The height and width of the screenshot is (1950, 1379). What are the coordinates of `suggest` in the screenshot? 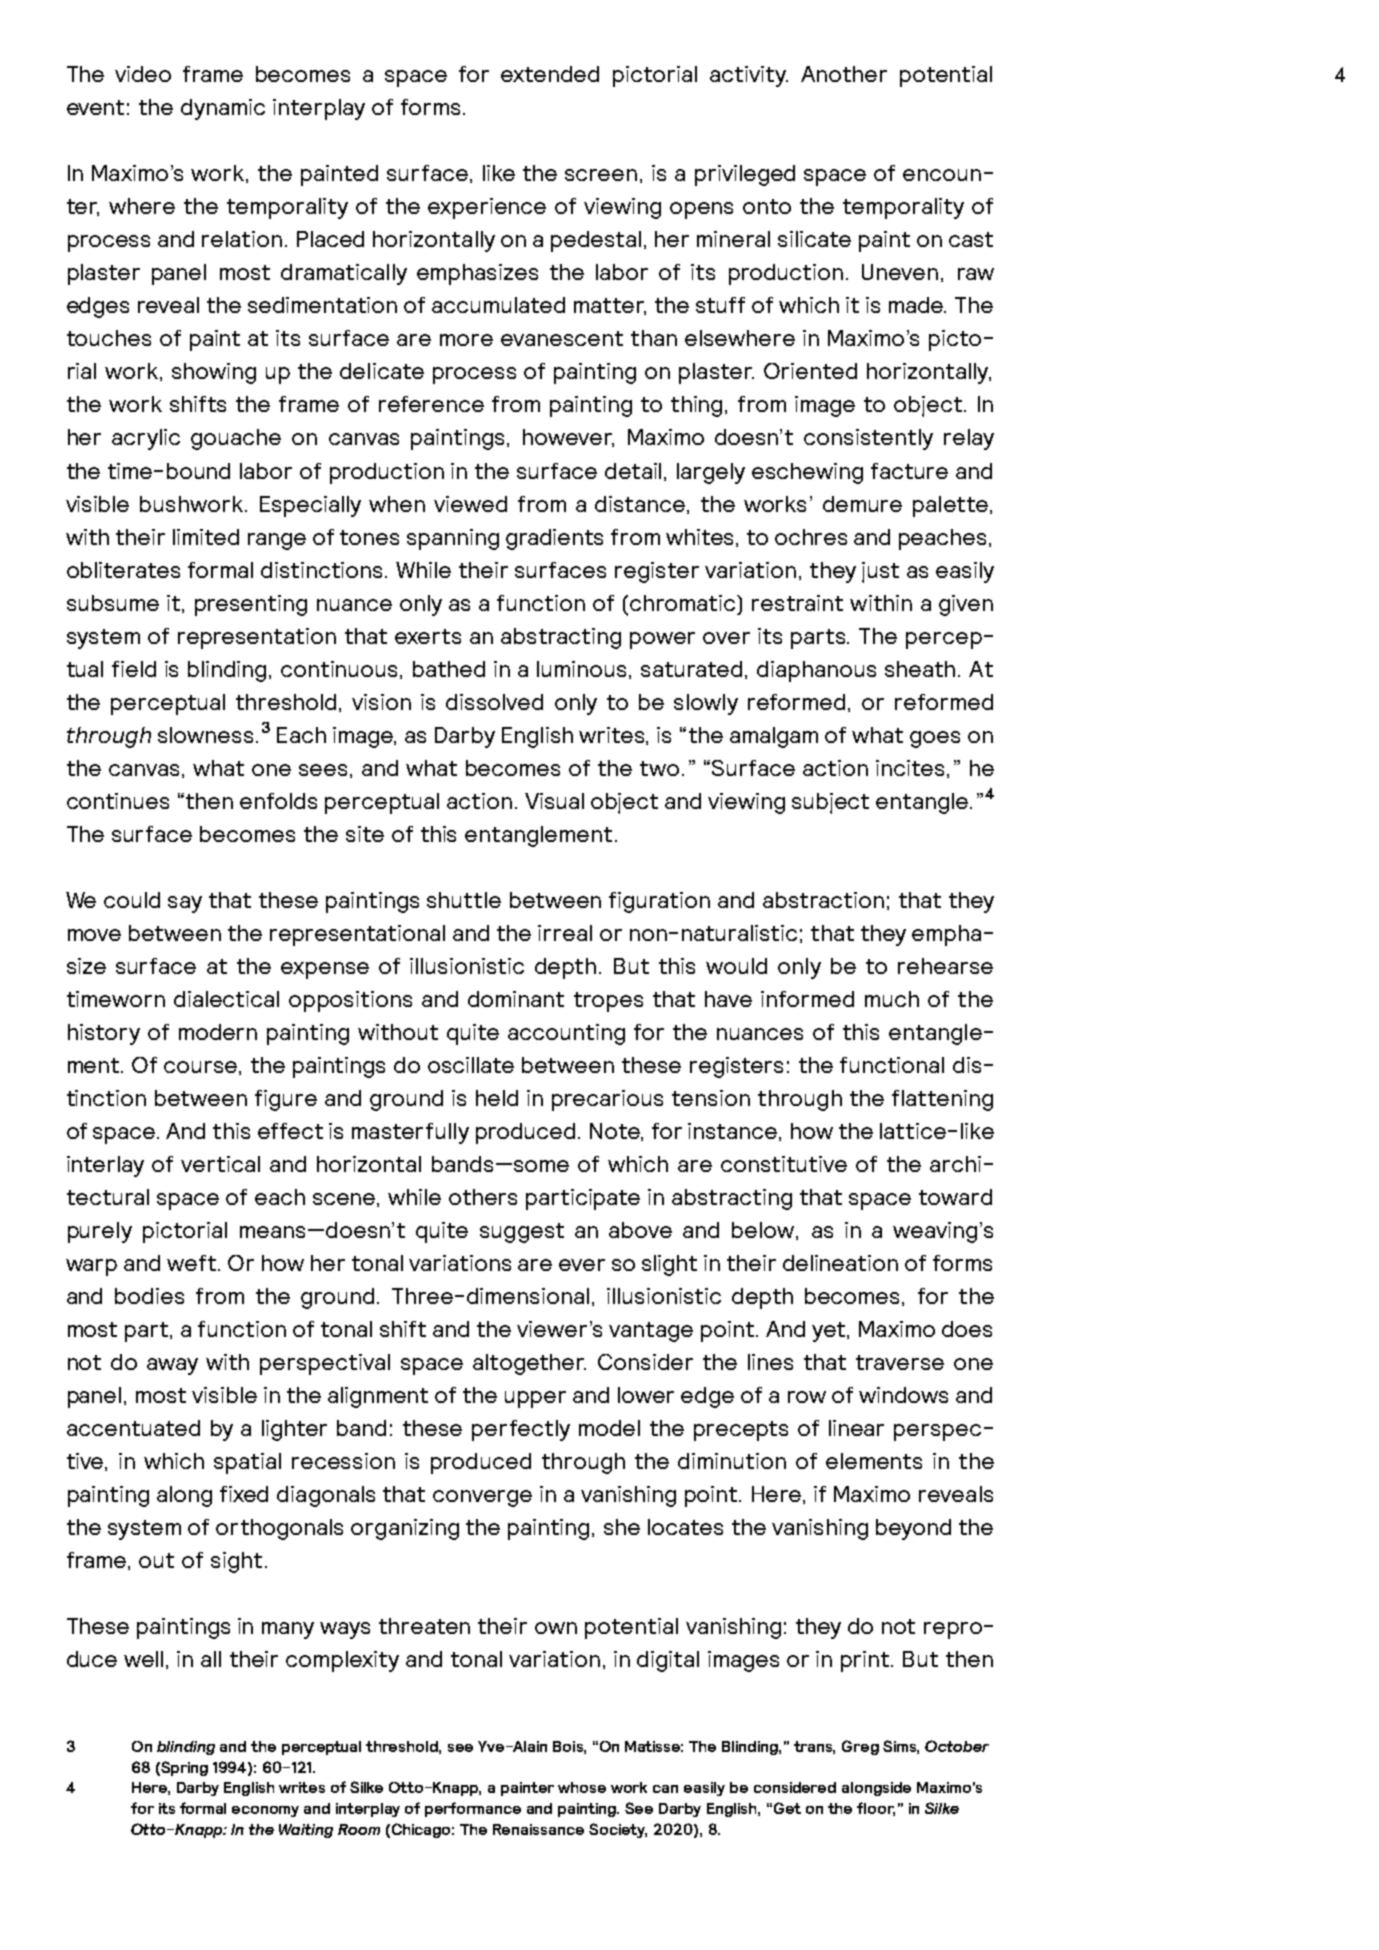 It's located at (522, 1233).
